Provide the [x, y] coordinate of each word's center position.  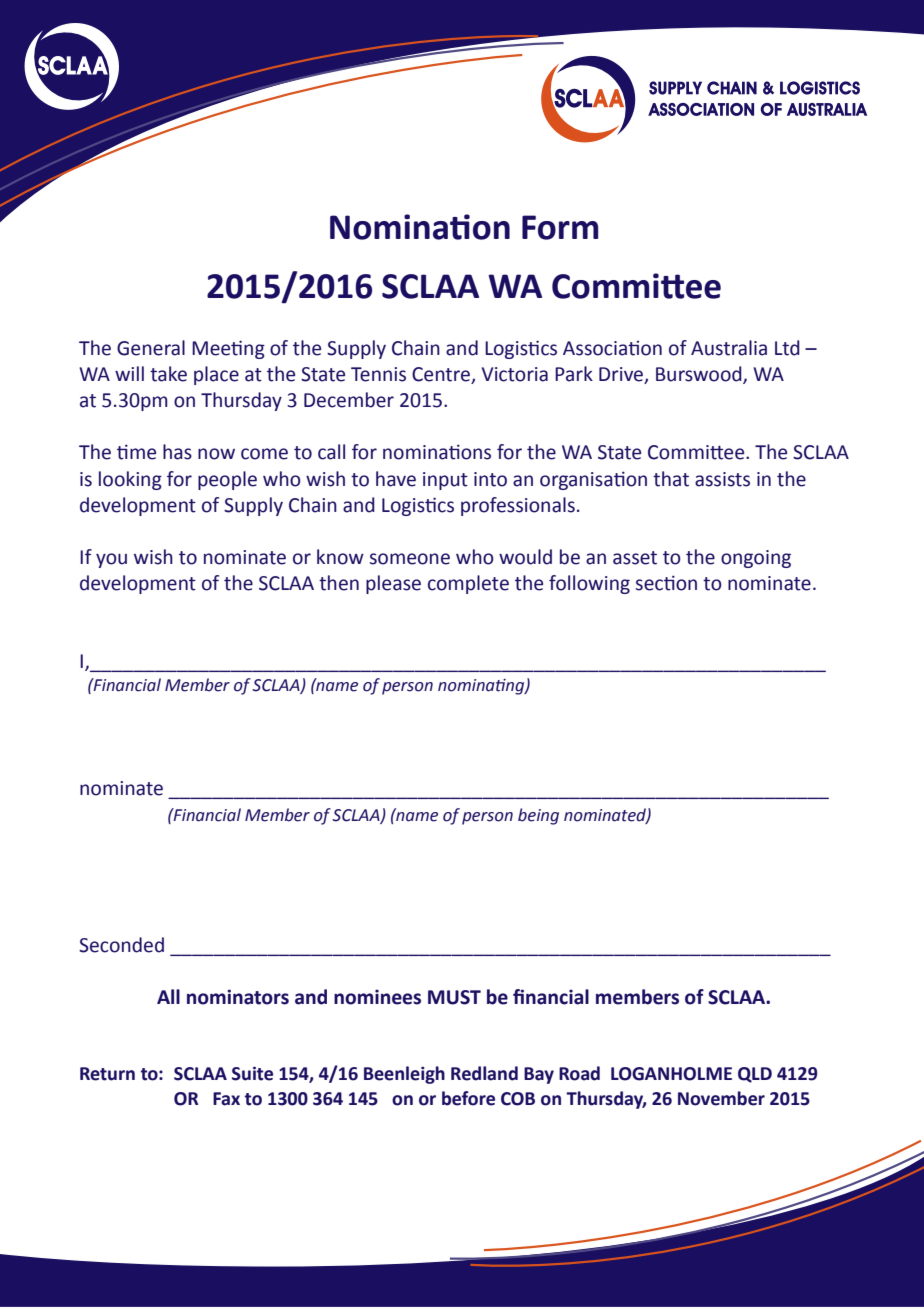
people [227, 480]
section [666, 583]
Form [560, 227]
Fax [226, 1099]
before [468, 1098]
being [538, 816]
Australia [729, 348]
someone [410, 559]
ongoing [756, 559]
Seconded [121, 945]
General [151, 348]
